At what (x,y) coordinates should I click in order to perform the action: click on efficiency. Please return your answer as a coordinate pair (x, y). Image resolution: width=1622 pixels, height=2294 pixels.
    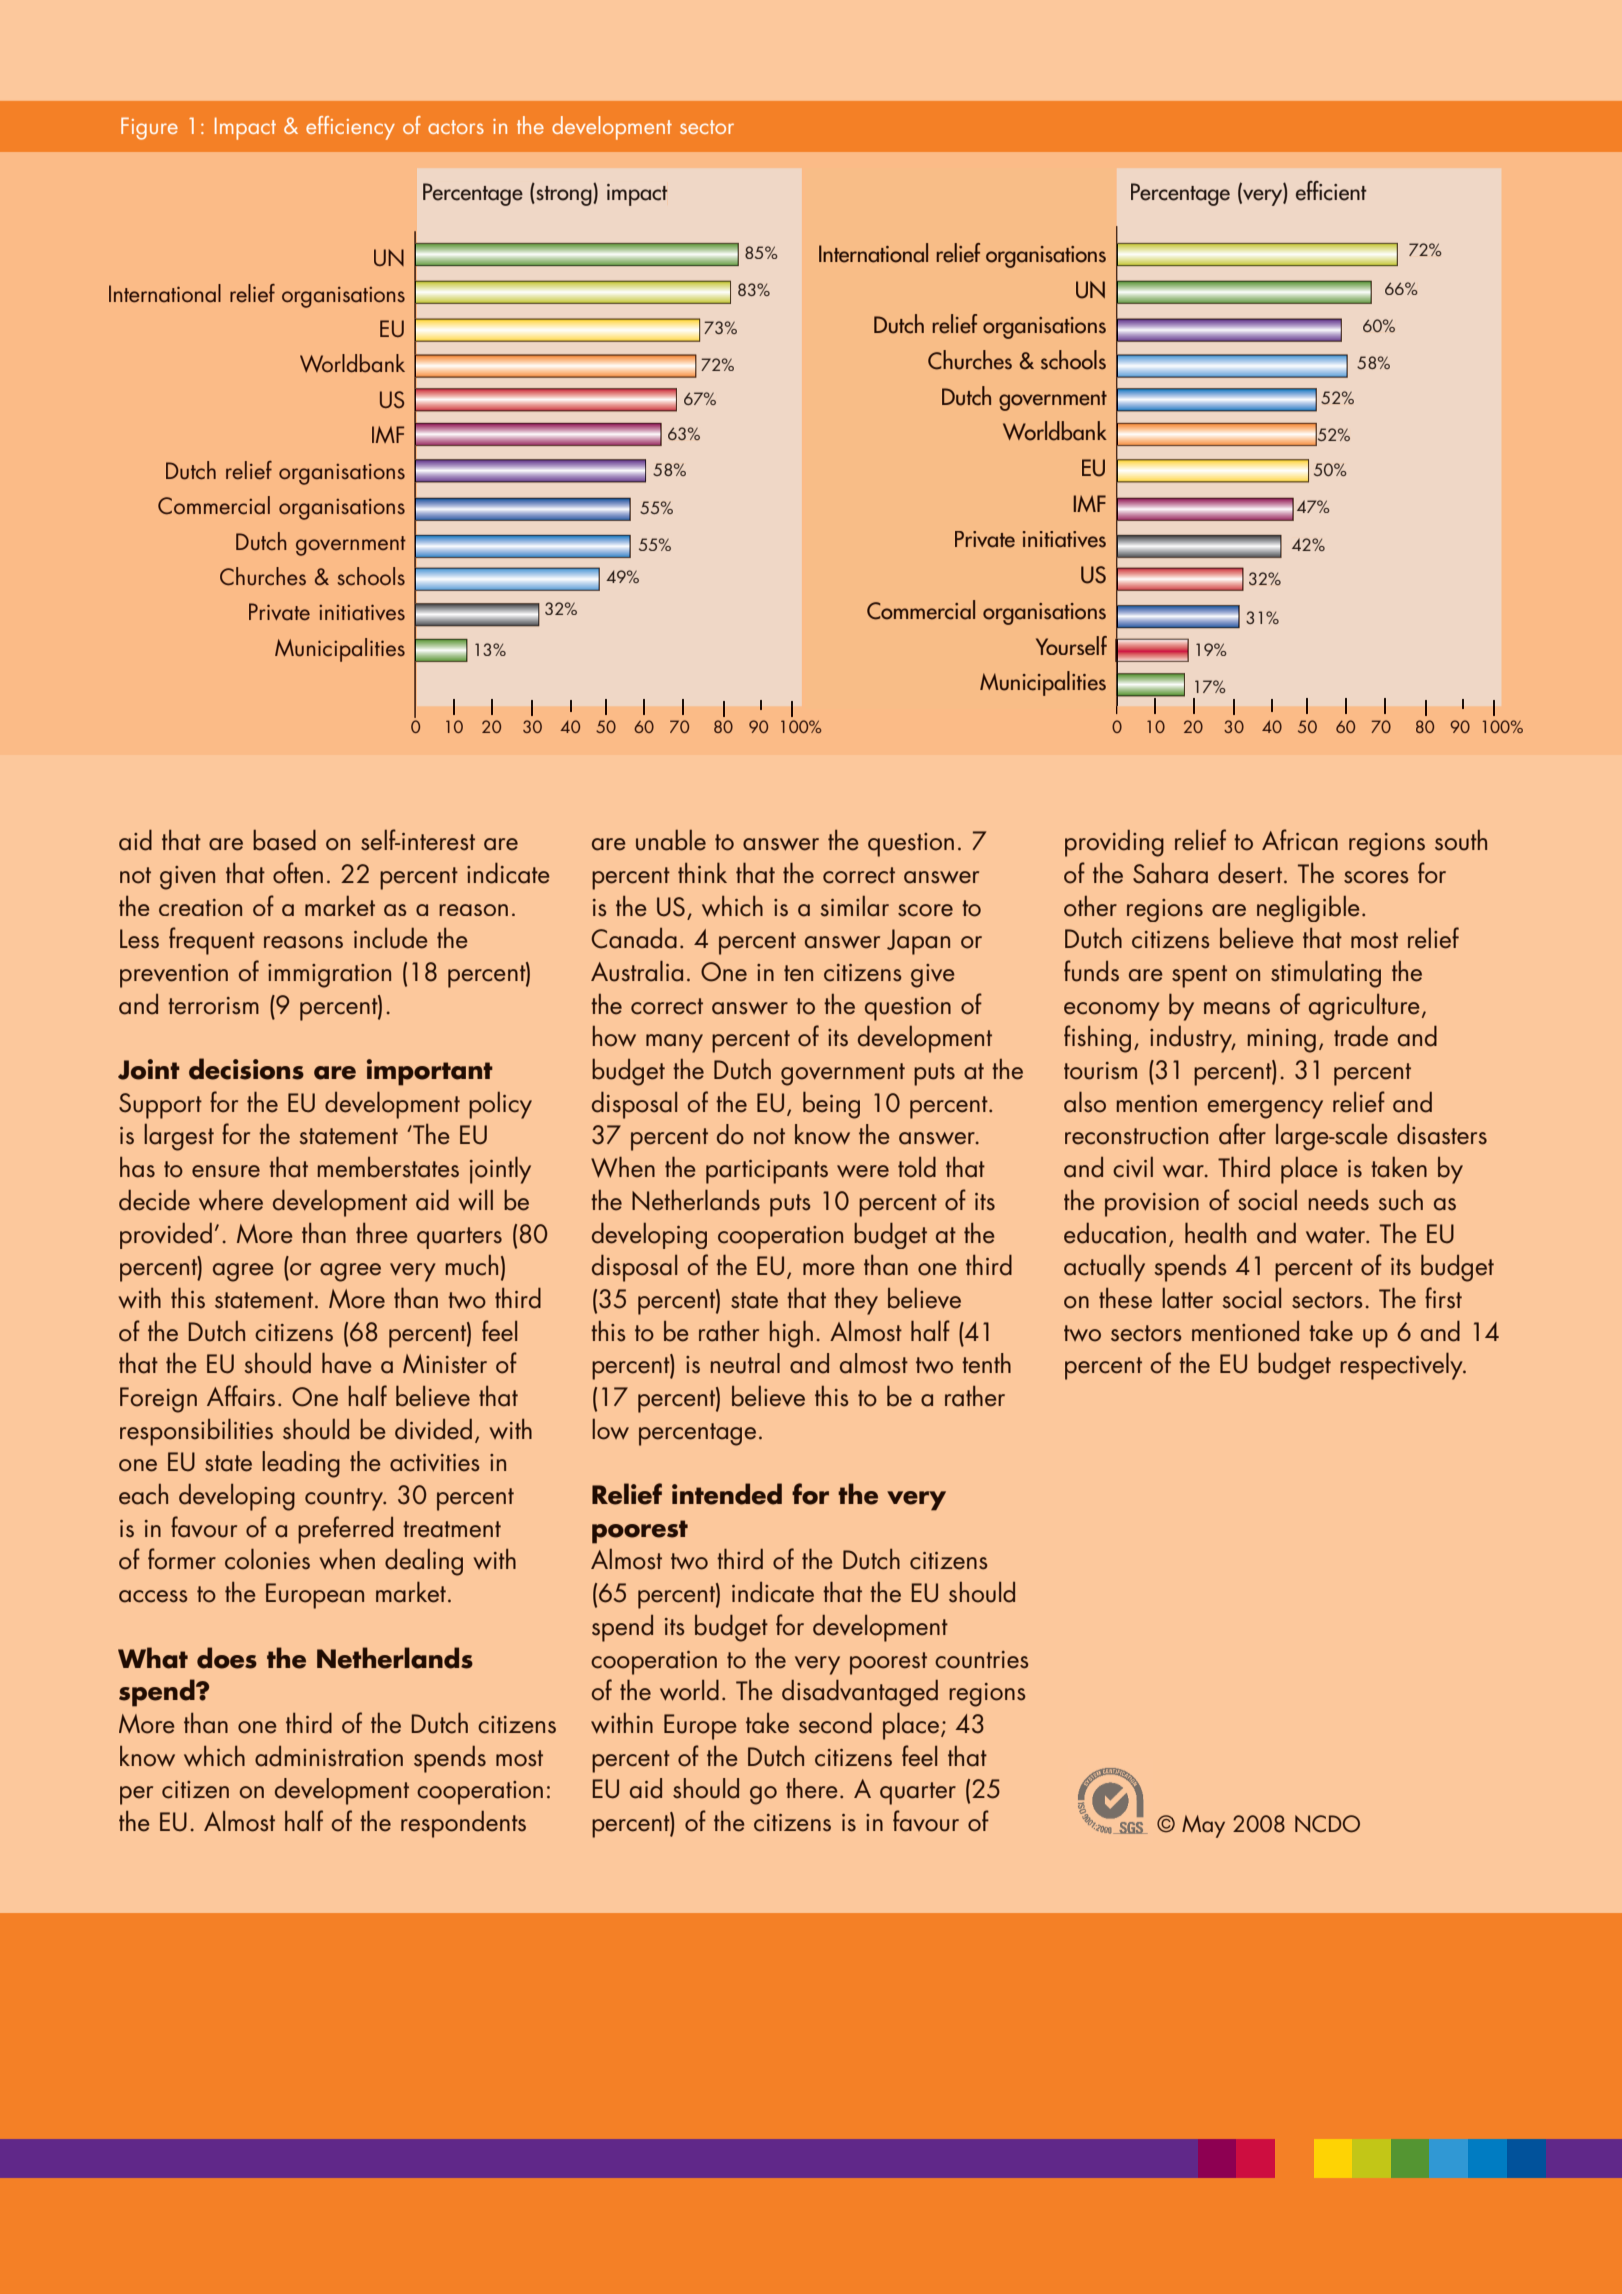
    Looking at the image, I should click on (350, 128).
